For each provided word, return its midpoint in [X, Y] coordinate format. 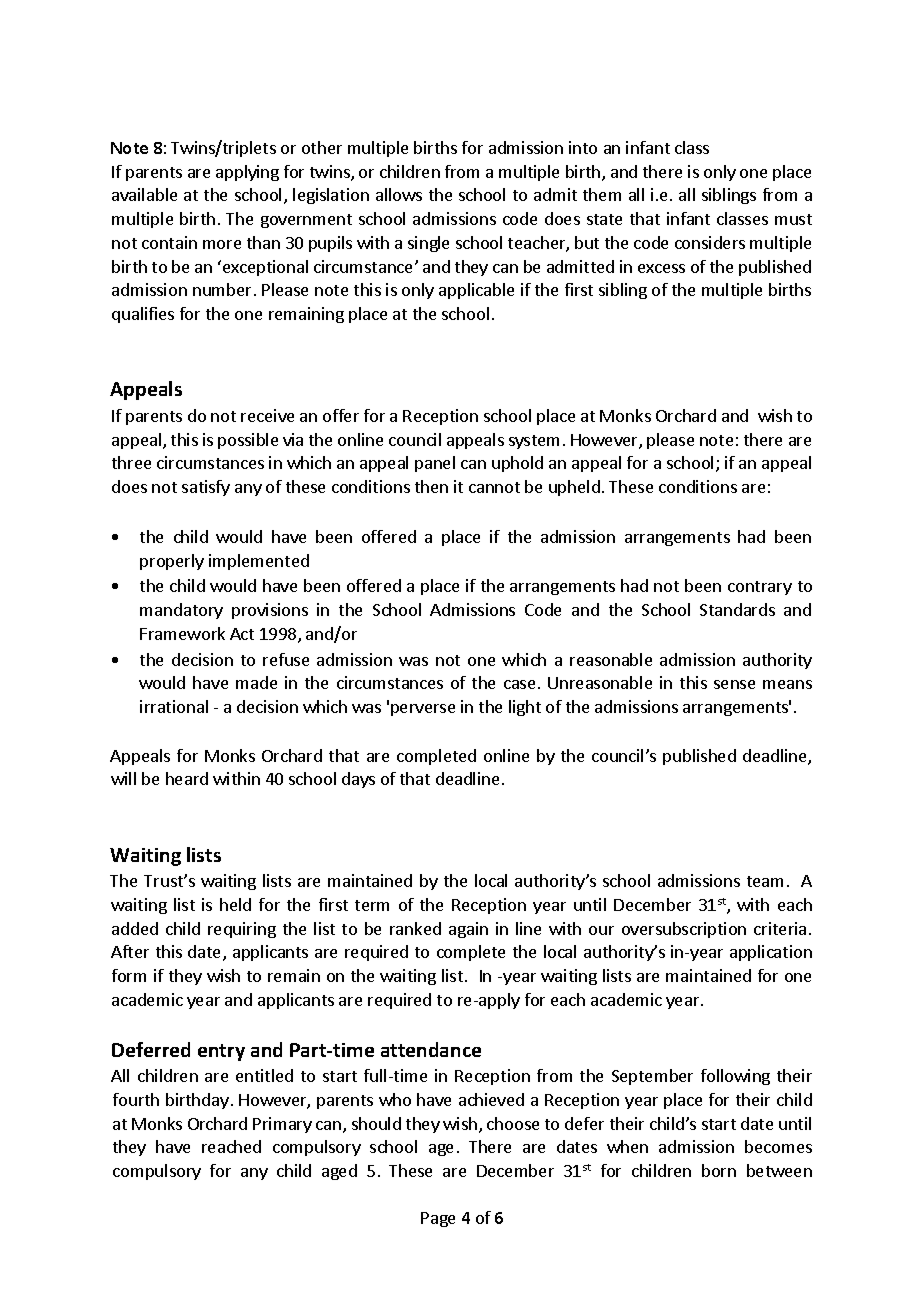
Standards [737, 609]
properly [172, 562]
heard [187, 778]
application [771, 953]
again [468, 930]
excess [661, 268]
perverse [423, 710]
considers [710, 242]
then [431, 486]
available [144, 194]
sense [734, 684]
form [129, 975]
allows [399, 194]
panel [435, 464]
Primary [282, 1125]
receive [267, 415]
